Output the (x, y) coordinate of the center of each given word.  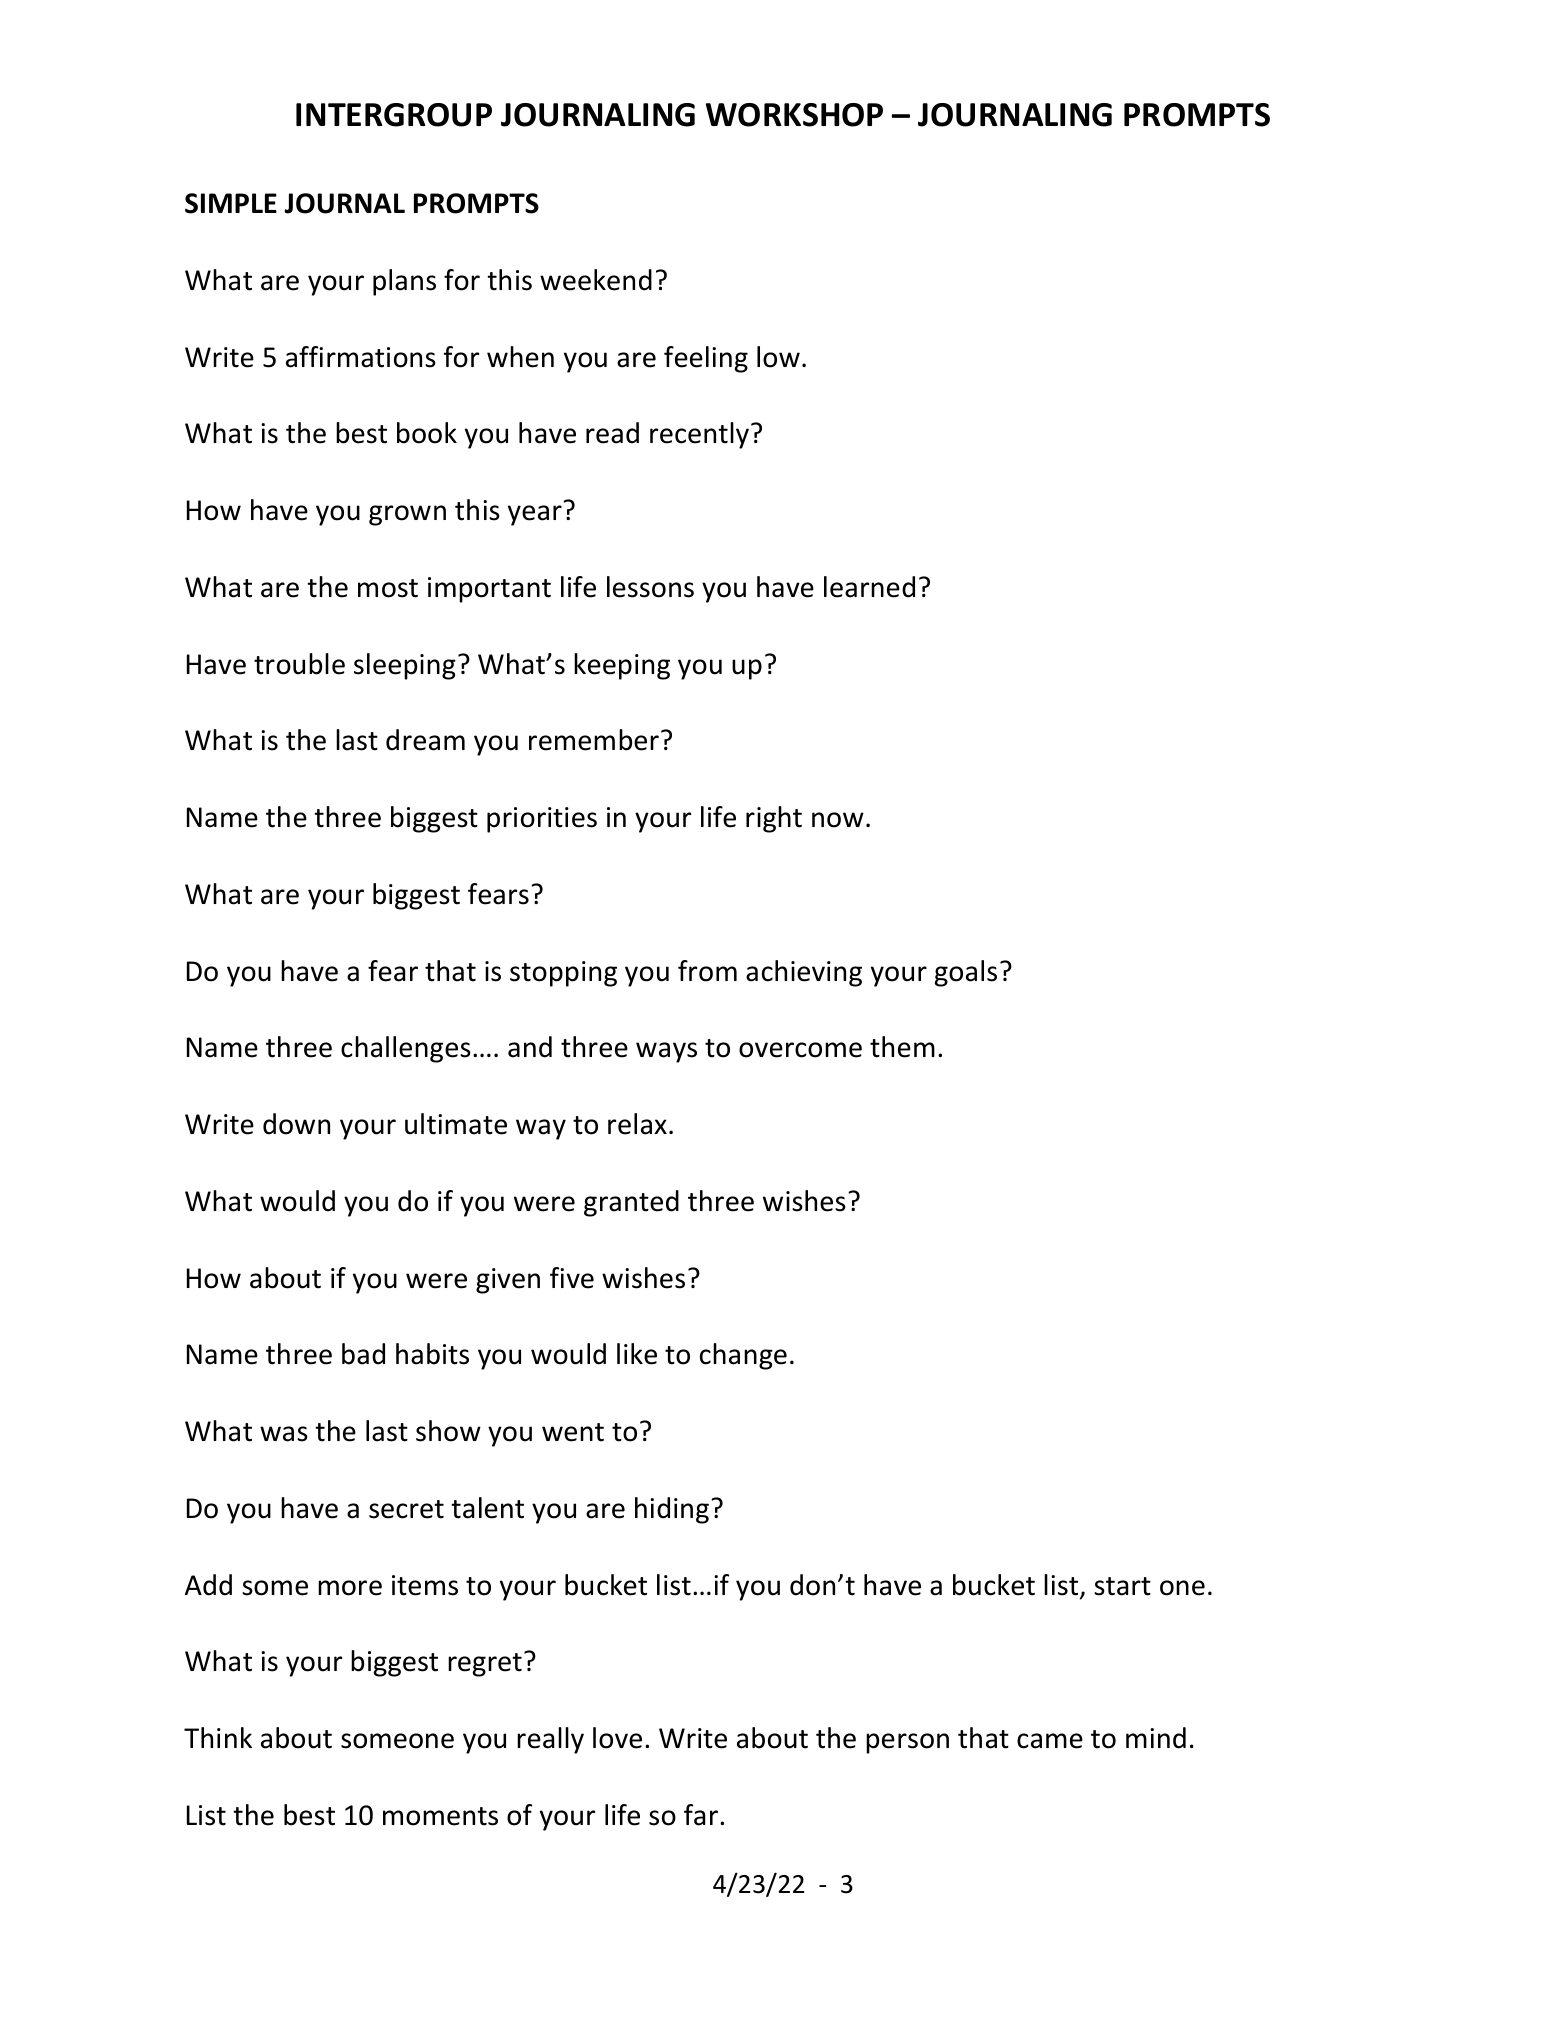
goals (966, 973)
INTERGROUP (394, 115)
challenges (406, 1049)
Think (218, 1737)
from (707, 971)
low (778, 357)
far (702, 1815)
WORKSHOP (794, 115)
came (1050, 1741)
